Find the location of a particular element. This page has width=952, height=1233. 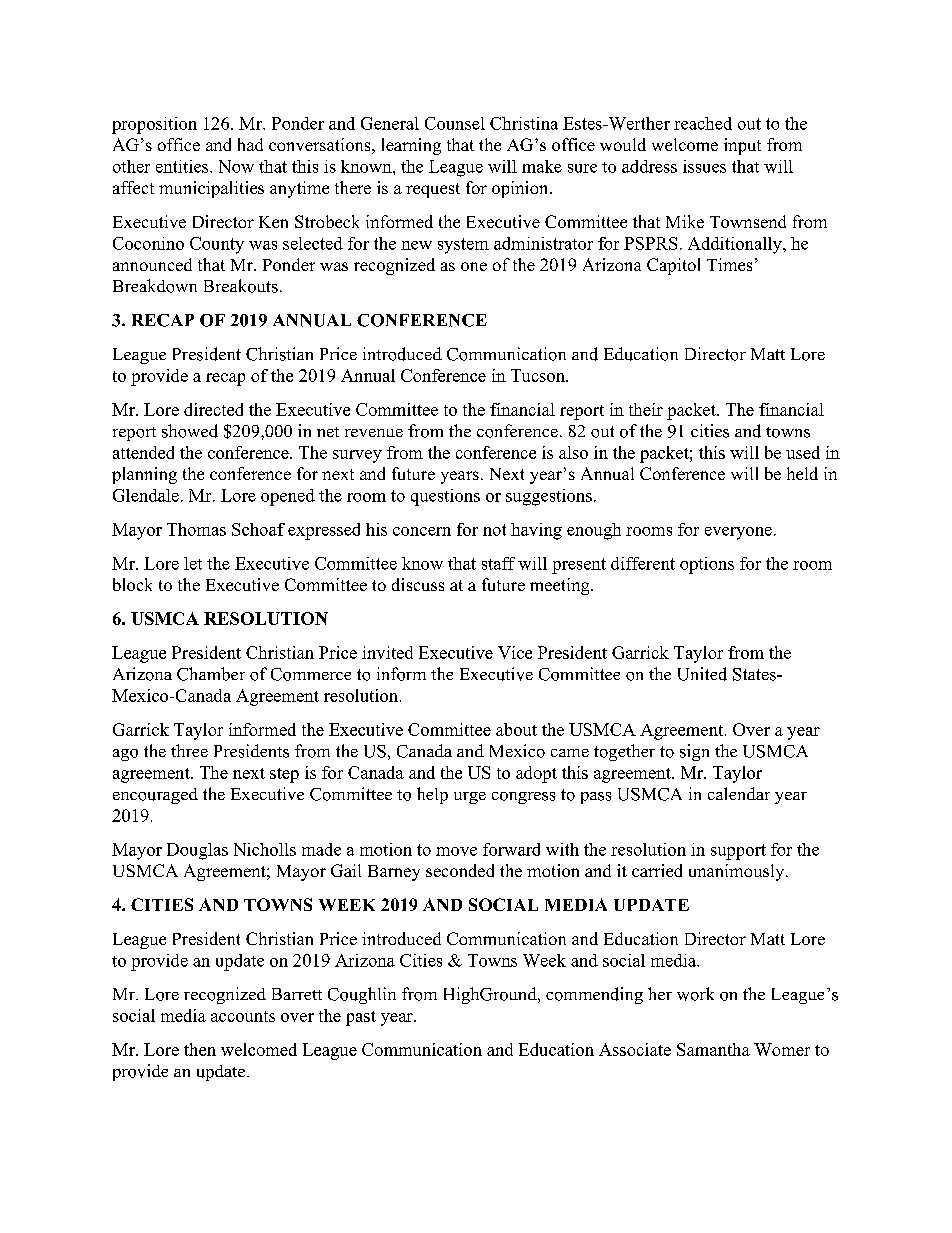

input is located at coordinates (742, 146).
